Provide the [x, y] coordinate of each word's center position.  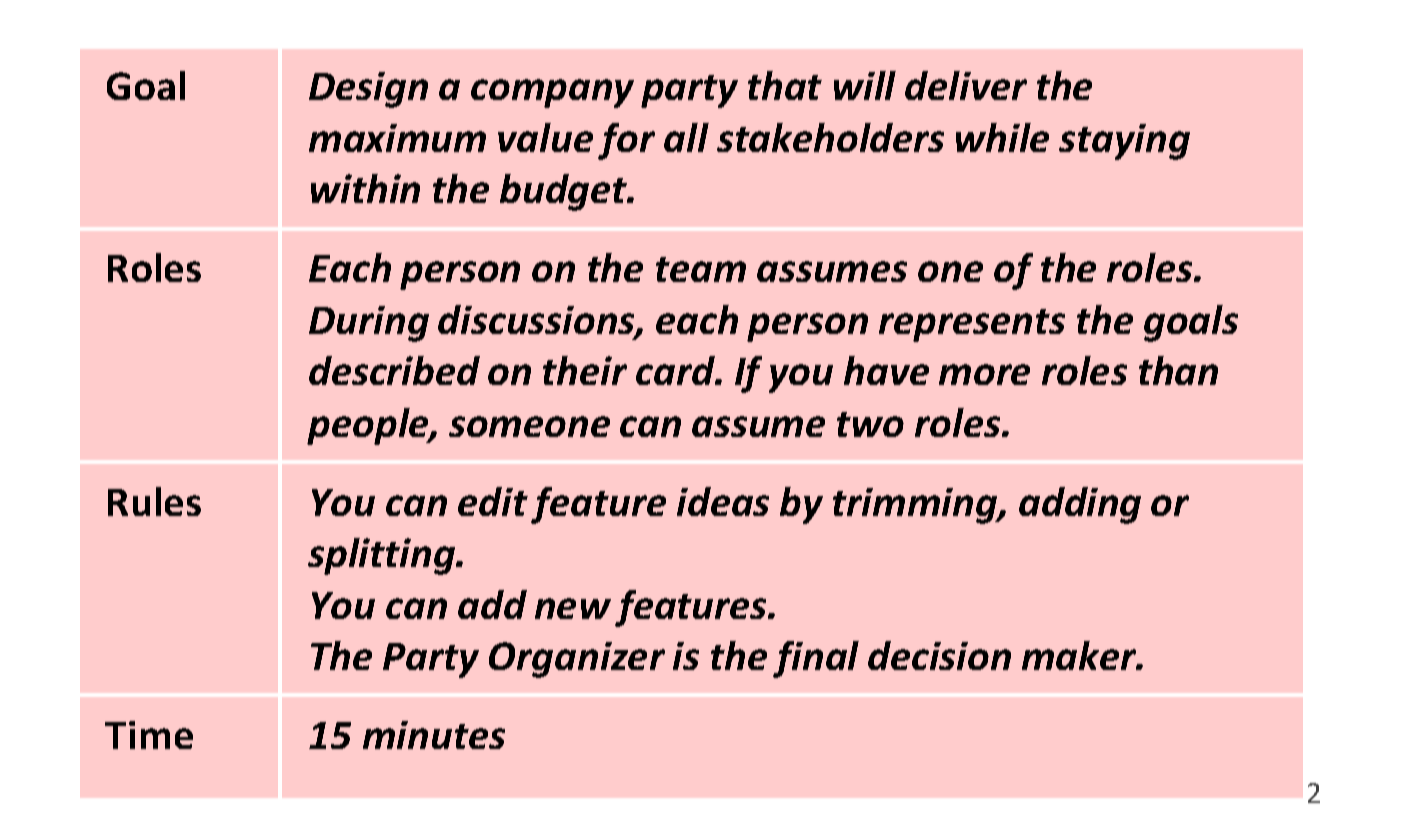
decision [939, 655]
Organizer [577, 660]
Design [368, 90]
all [686, 137]
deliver [966, 85]
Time [149, 735]
